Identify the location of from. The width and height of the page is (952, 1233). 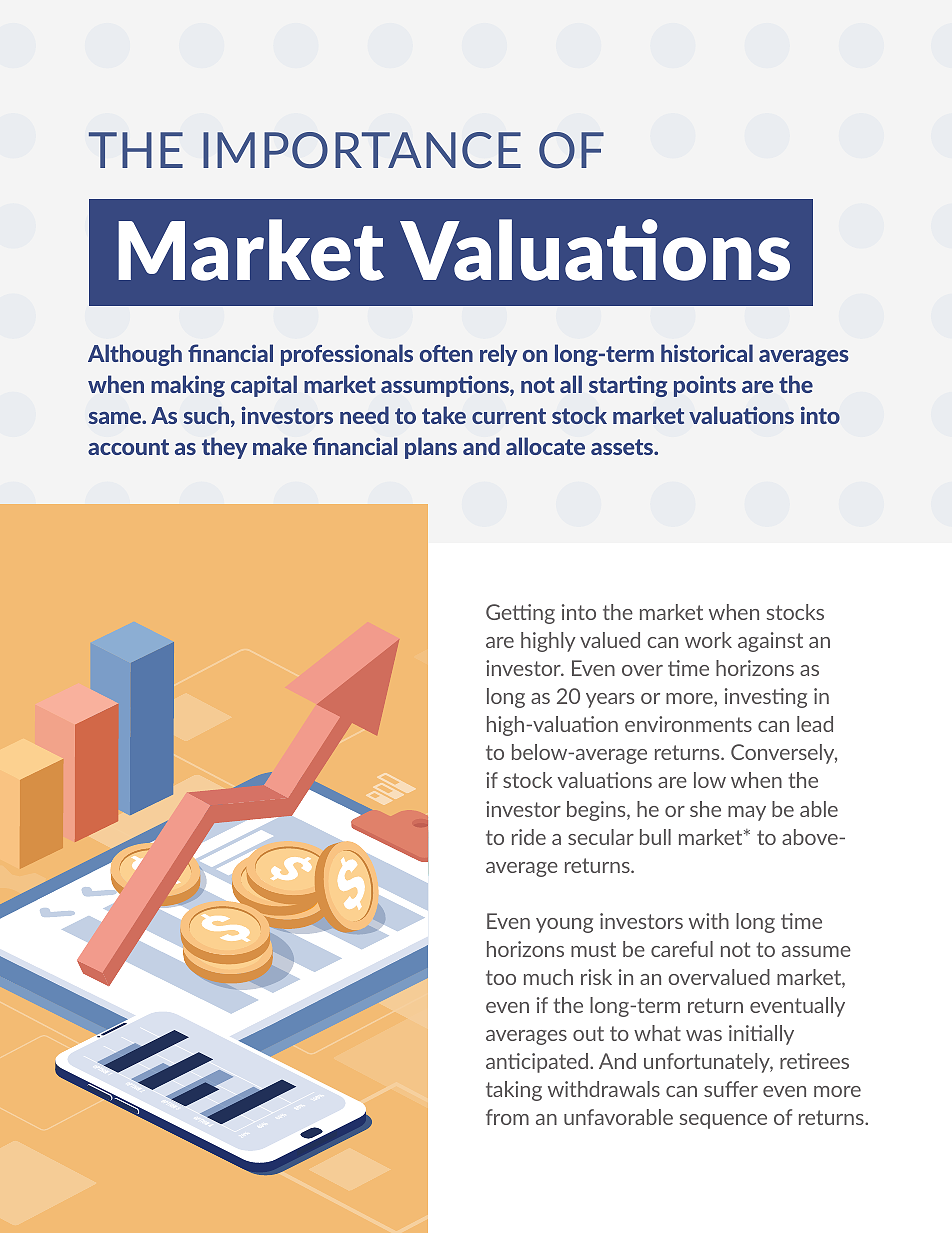
(507, 1117).
